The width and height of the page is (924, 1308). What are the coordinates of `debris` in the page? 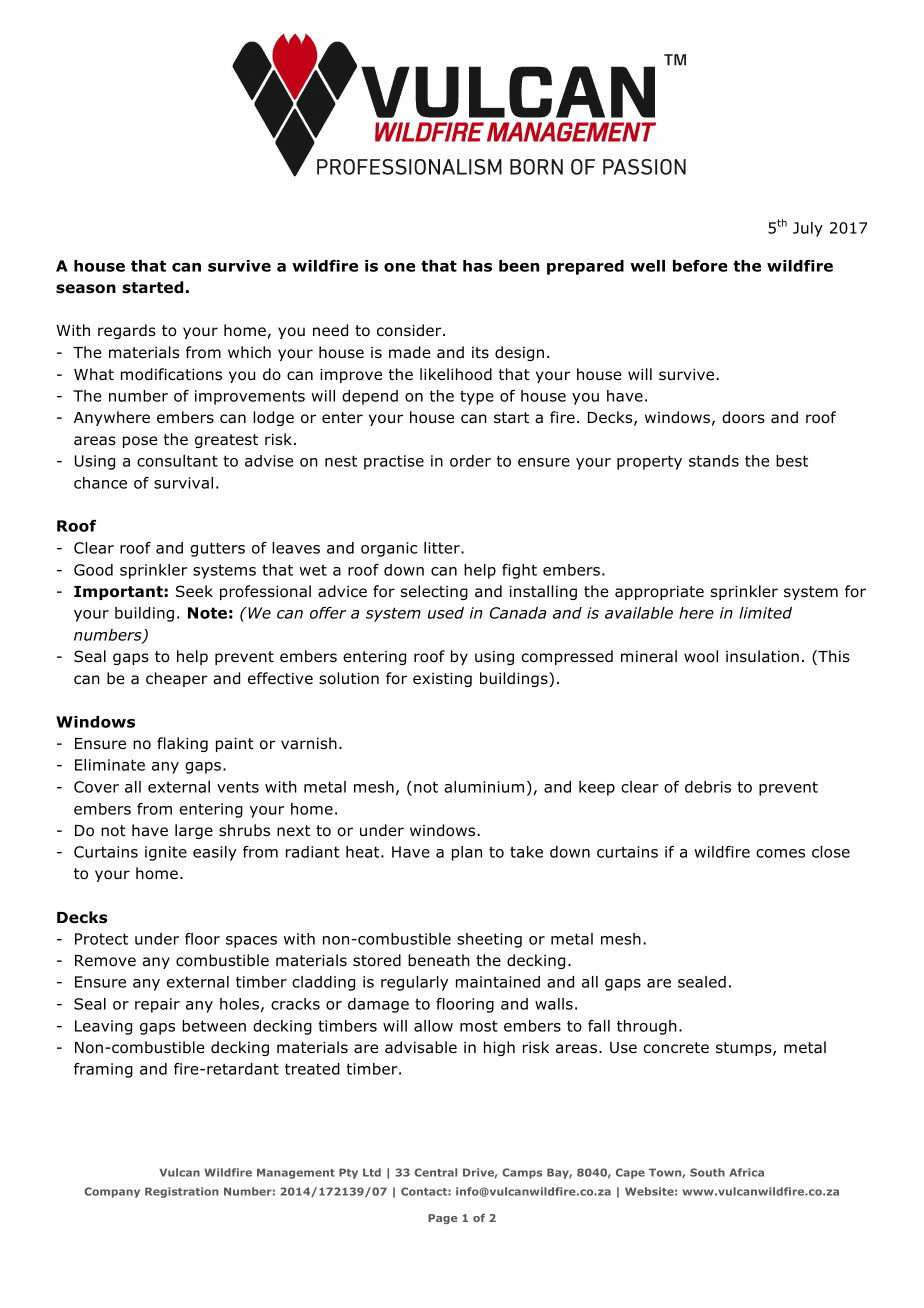 It's located at (708, 787).
